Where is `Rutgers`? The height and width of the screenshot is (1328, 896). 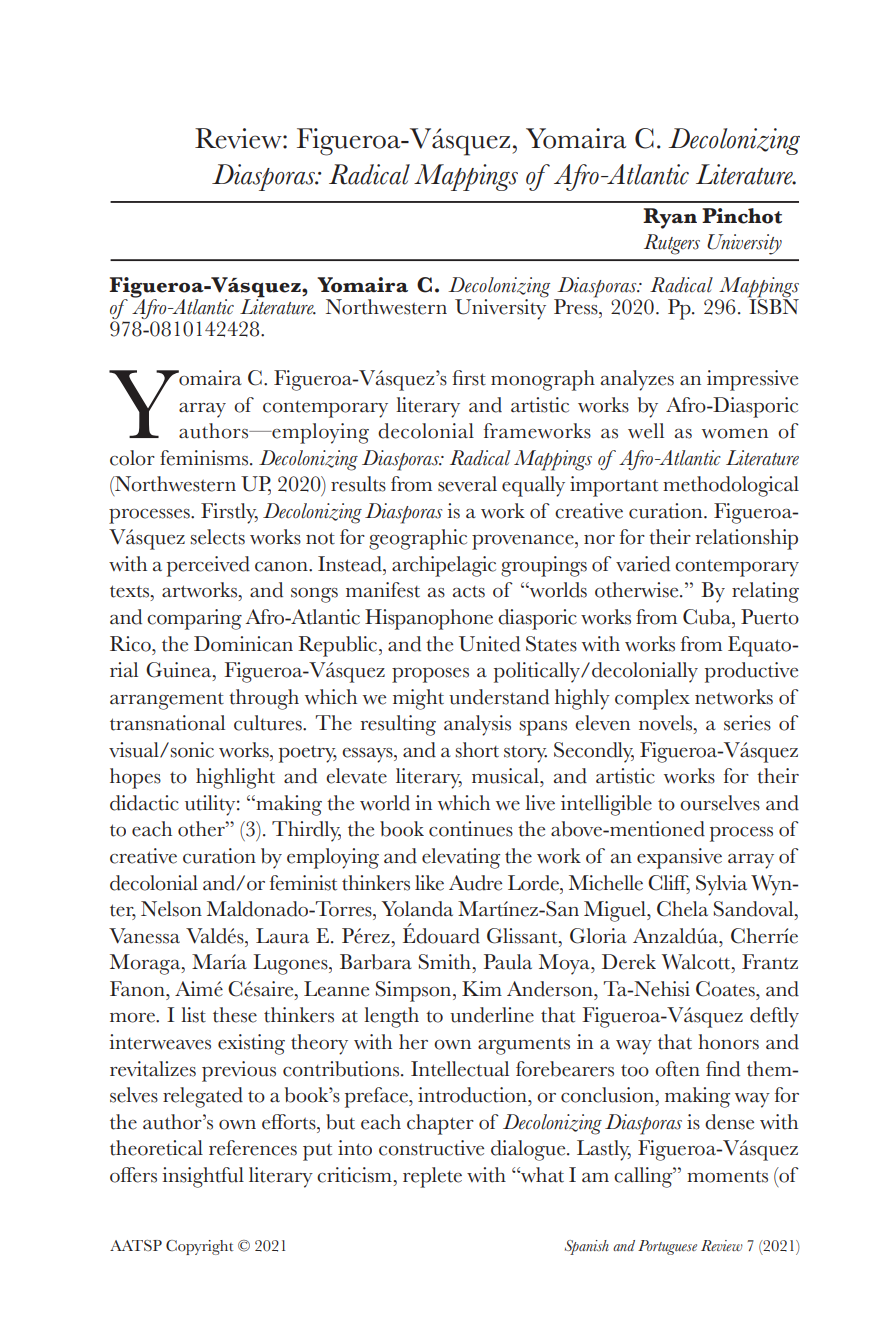 Rutgers is located at coordinates (672, 244).
